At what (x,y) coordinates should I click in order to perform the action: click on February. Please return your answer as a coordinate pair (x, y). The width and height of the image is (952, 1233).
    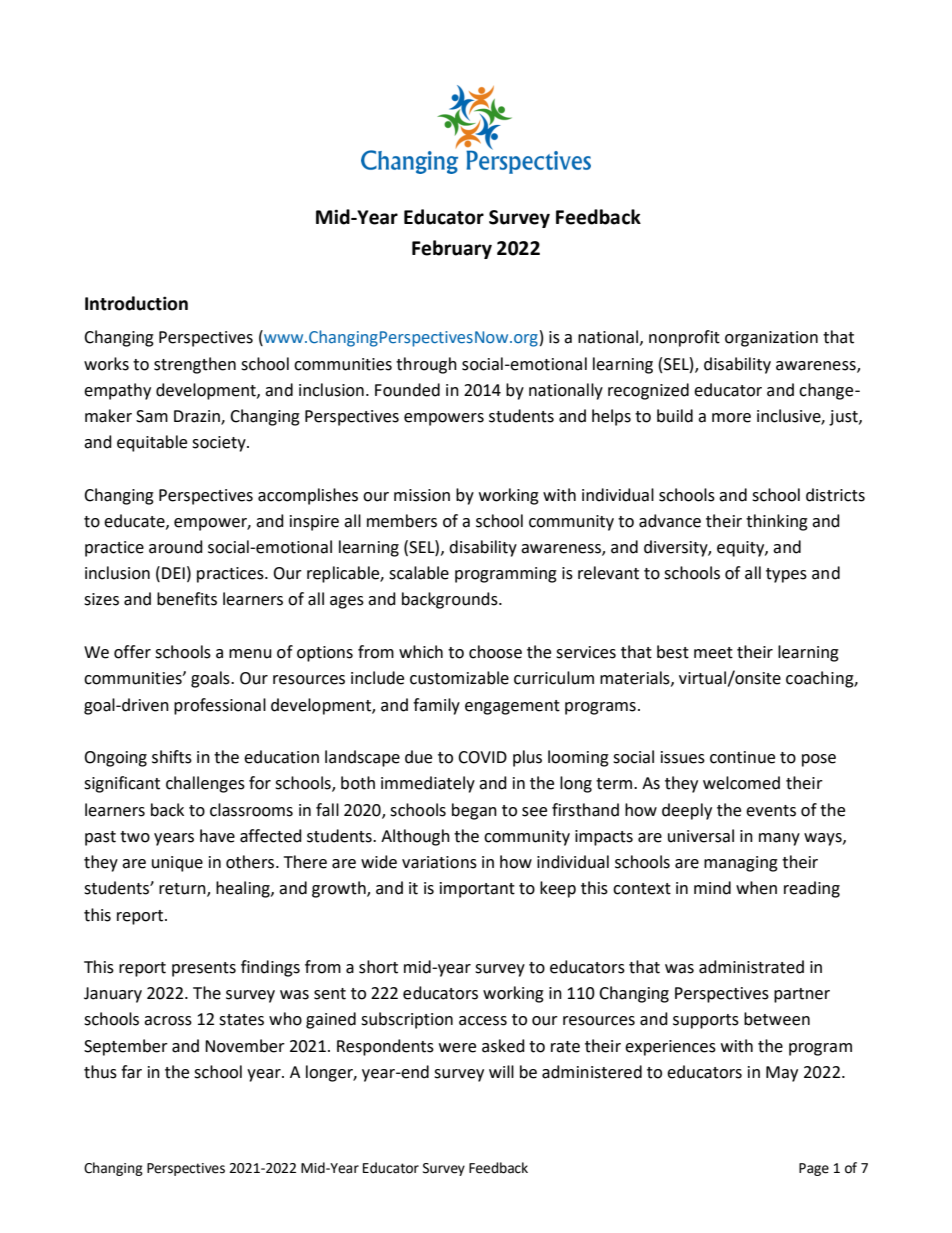
    Looking at the image, I should click on (452, 249).
